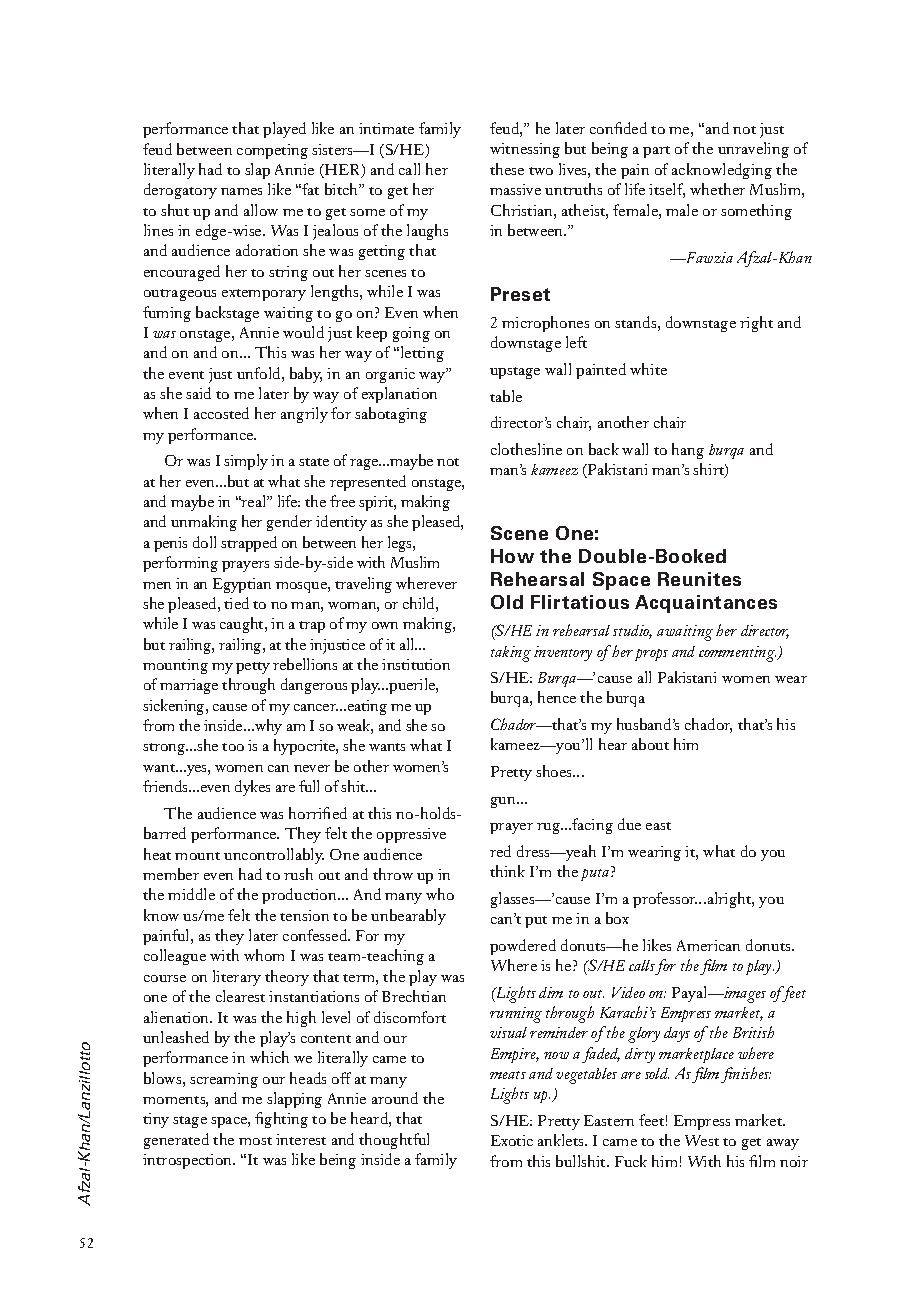  I want to click on whether, so click(717, 189).
